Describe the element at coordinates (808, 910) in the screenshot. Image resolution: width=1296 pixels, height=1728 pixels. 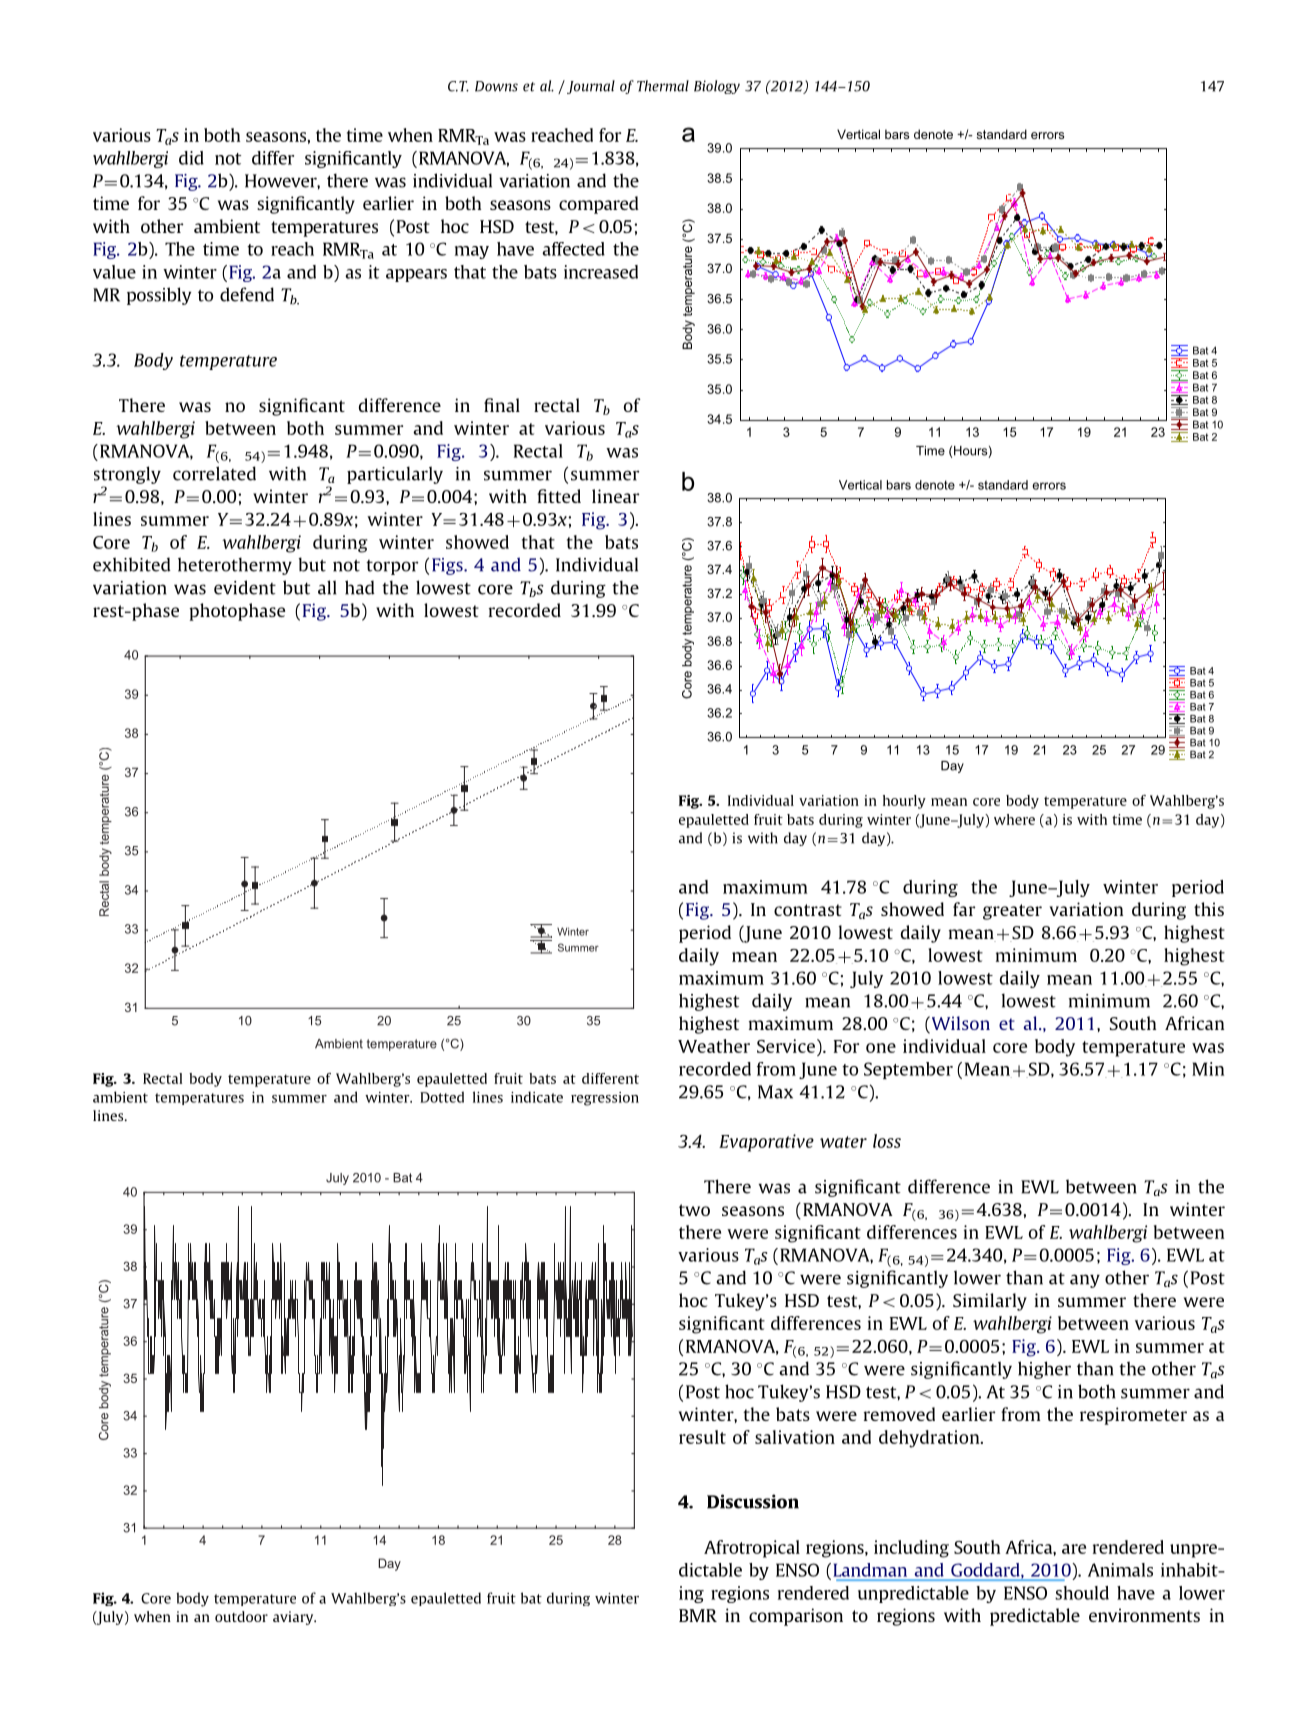
I see `contrast` at that location.
